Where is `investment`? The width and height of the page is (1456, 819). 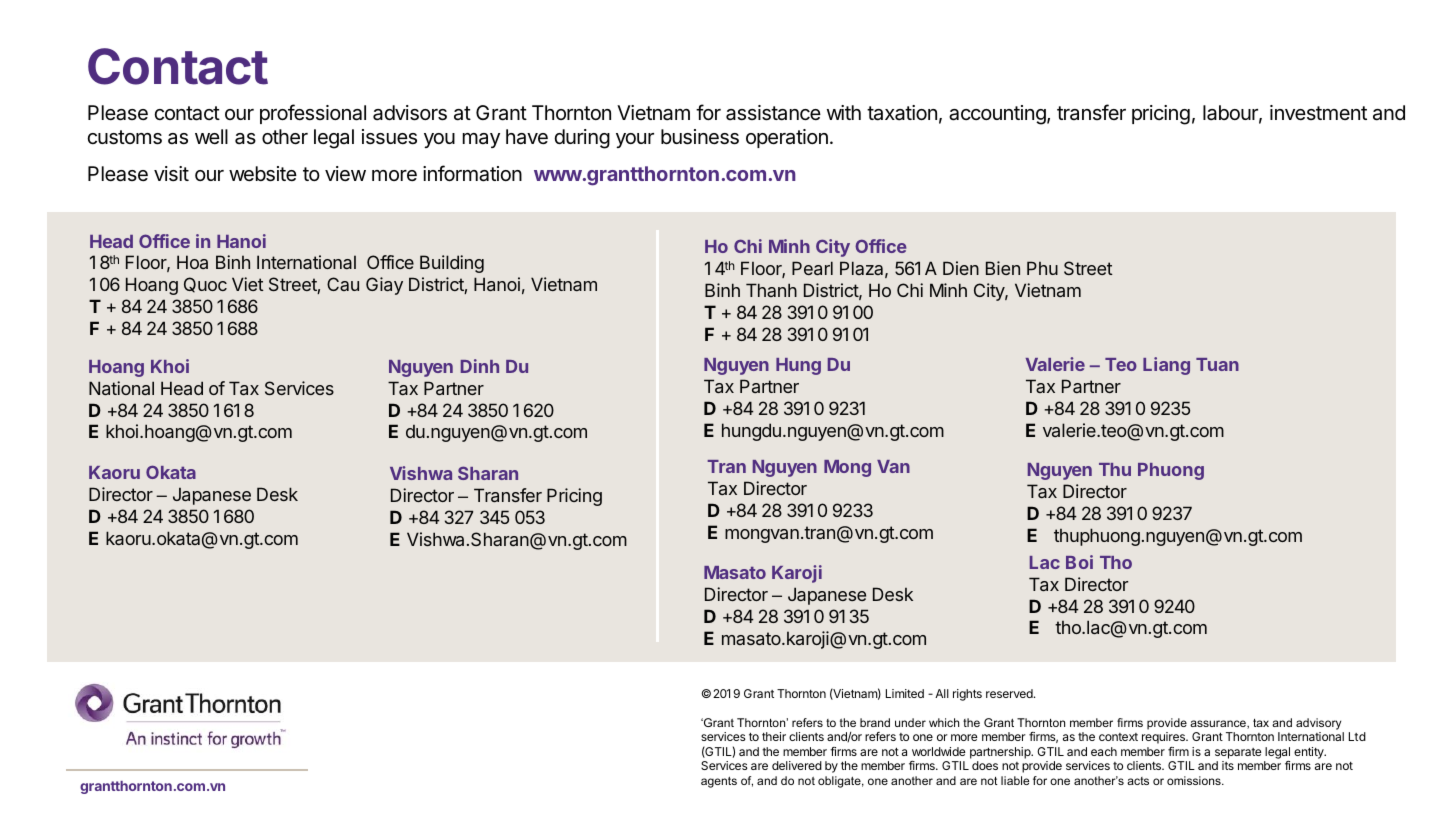 investment is located at coordinates (1318, 112).
